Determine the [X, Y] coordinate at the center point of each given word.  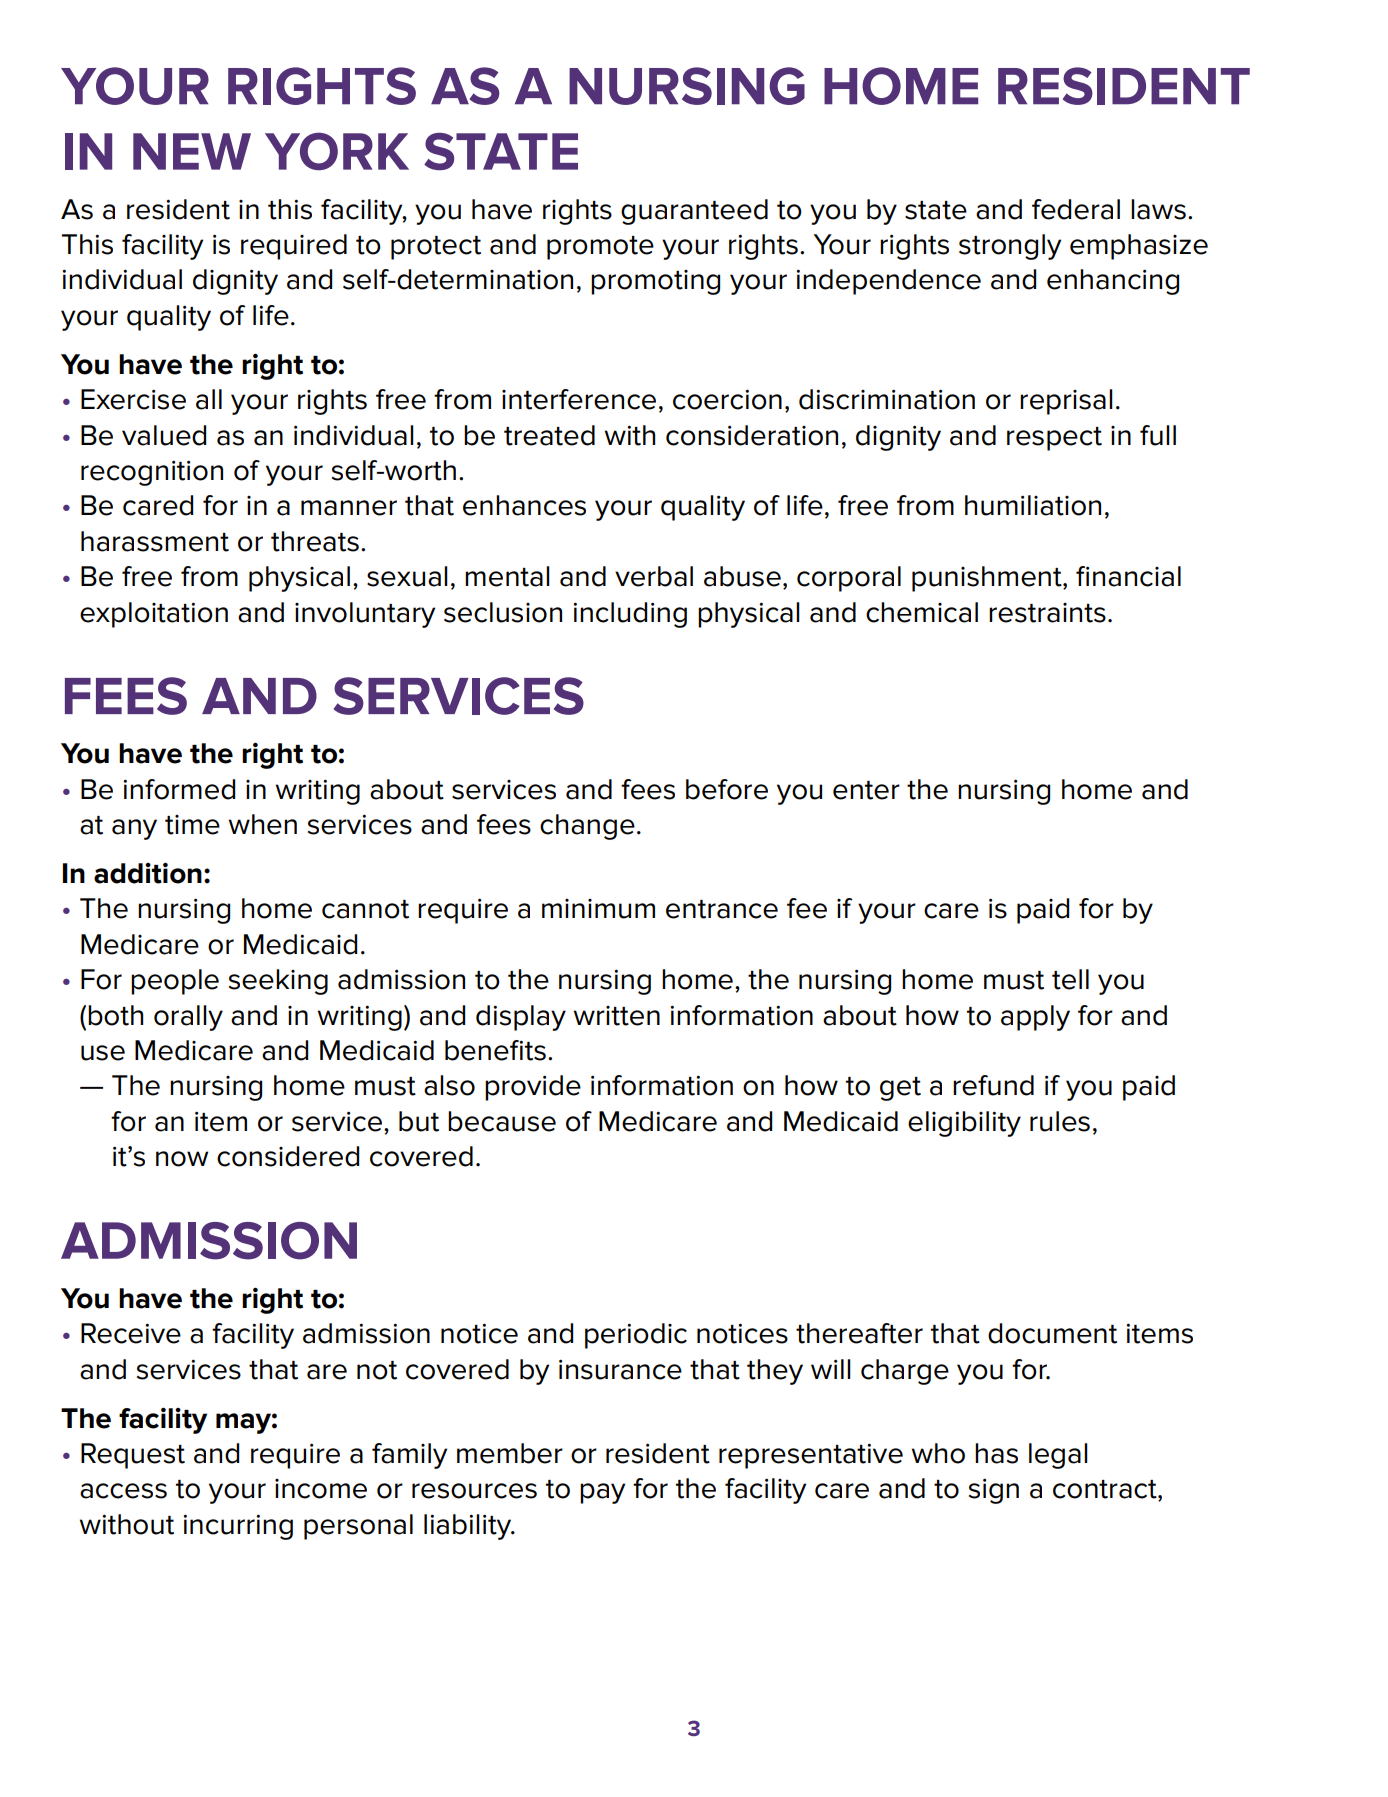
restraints [1047, 613]
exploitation [154, 615]
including [630, 615]
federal [1076, 209]
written [616, 1016]
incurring [238, 1527]
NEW [192, 151]
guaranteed [694, 212]
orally [188, 1018]
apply [1035, 1018]
